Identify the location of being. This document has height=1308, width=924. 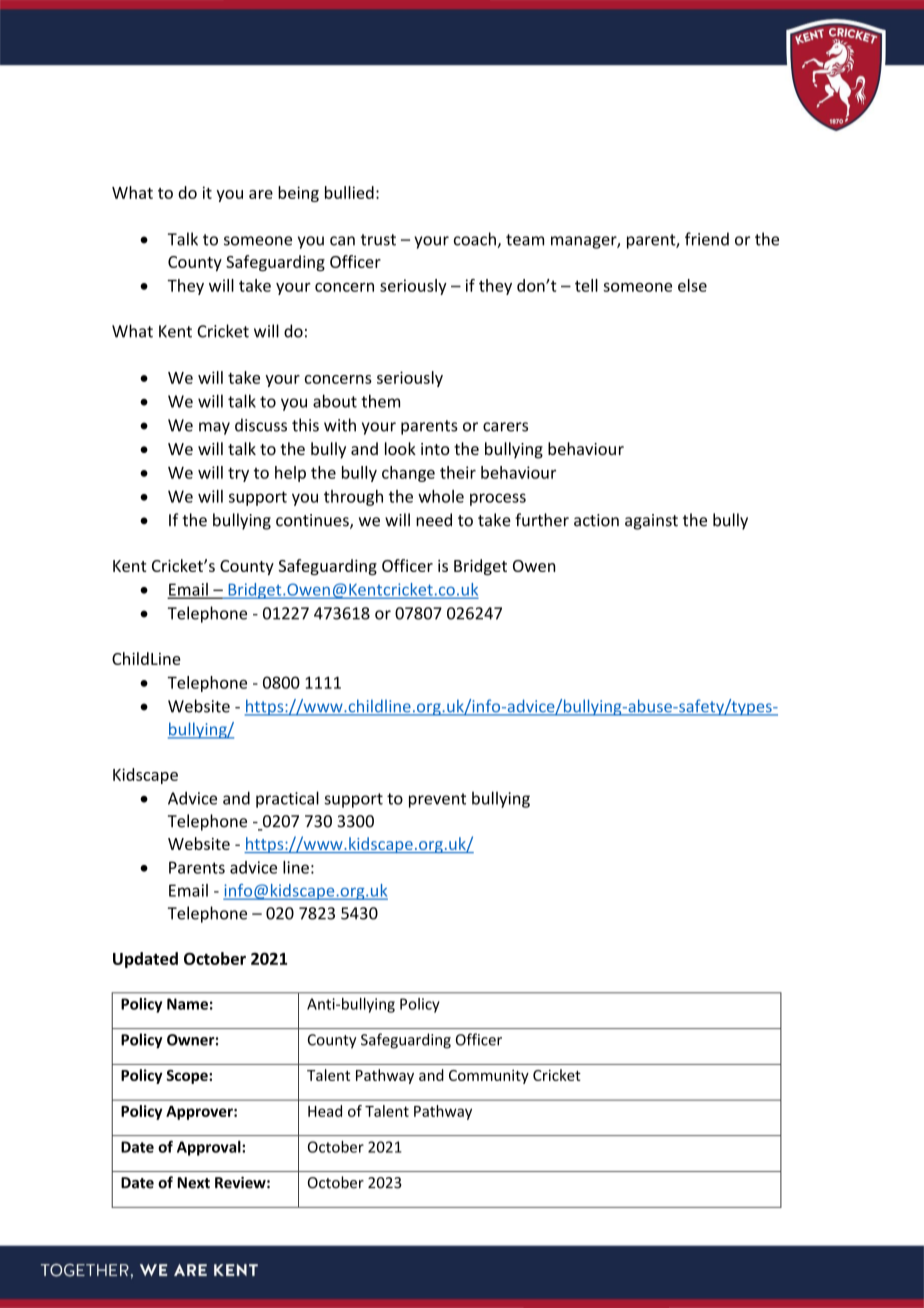
(298, 194).
